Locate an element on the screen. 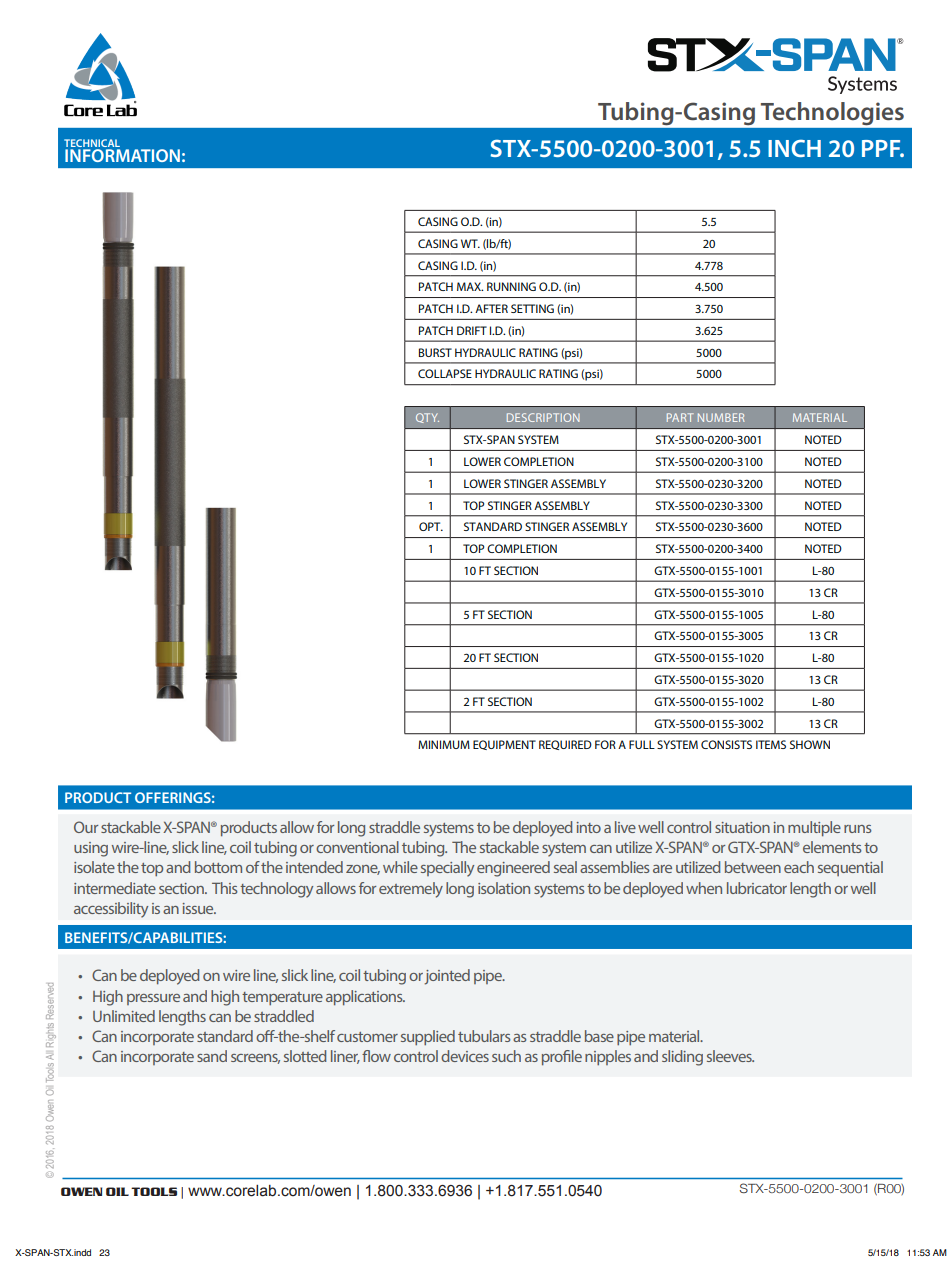 This screenshot has width=952, height=1261. situation is located at coordinates (742, 827).
